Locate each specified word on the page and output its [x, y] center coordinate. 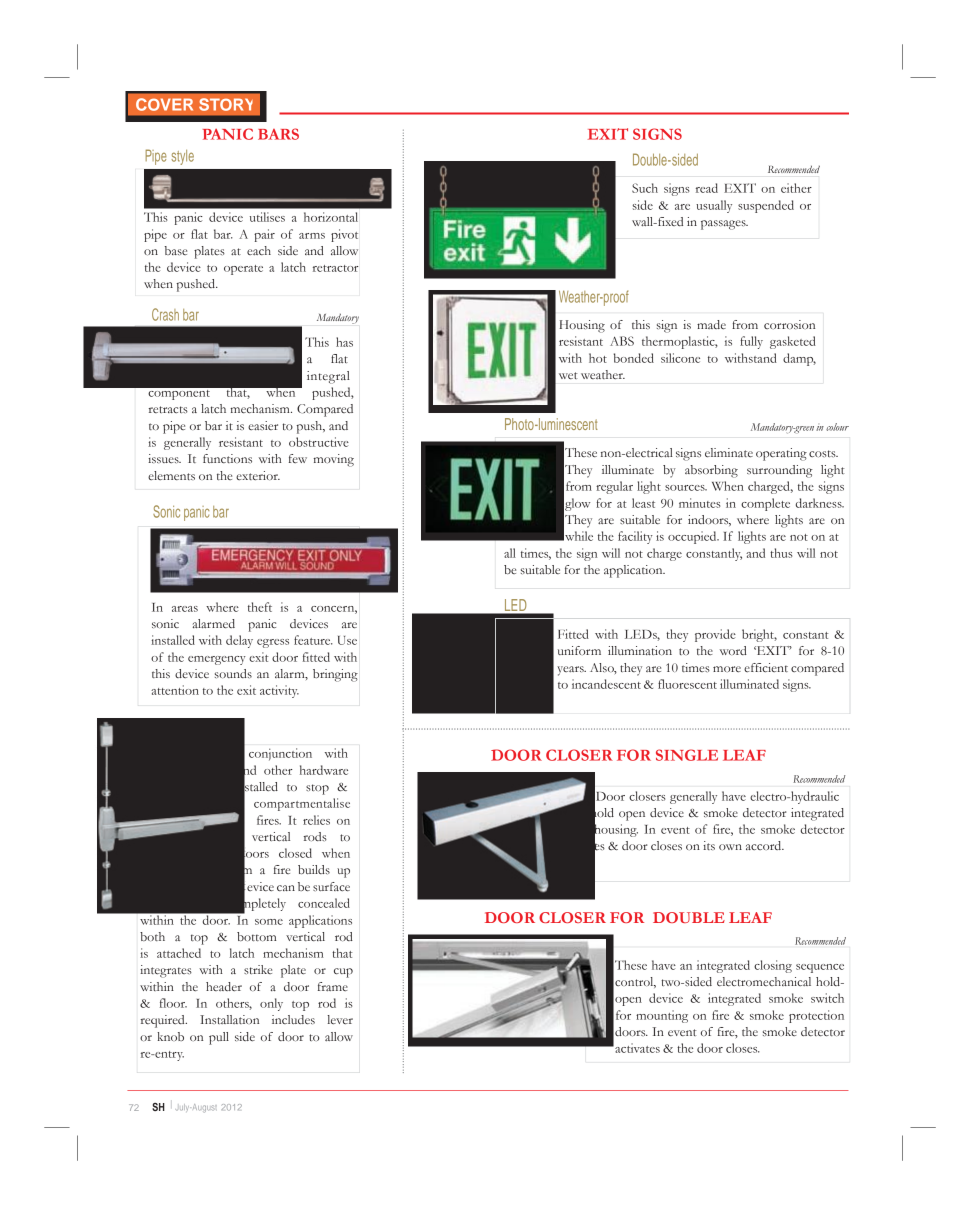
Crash [165, 314]
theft [260, 607]
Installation [229, 1019]
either [796, 188]
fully [751, 342]
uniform [579, 650]
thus [781, 553]
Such [645, 188]
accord [765, 845]
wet [568, 375]
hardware [324, 770]
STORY [226, 104]
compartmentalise [302, 804]
